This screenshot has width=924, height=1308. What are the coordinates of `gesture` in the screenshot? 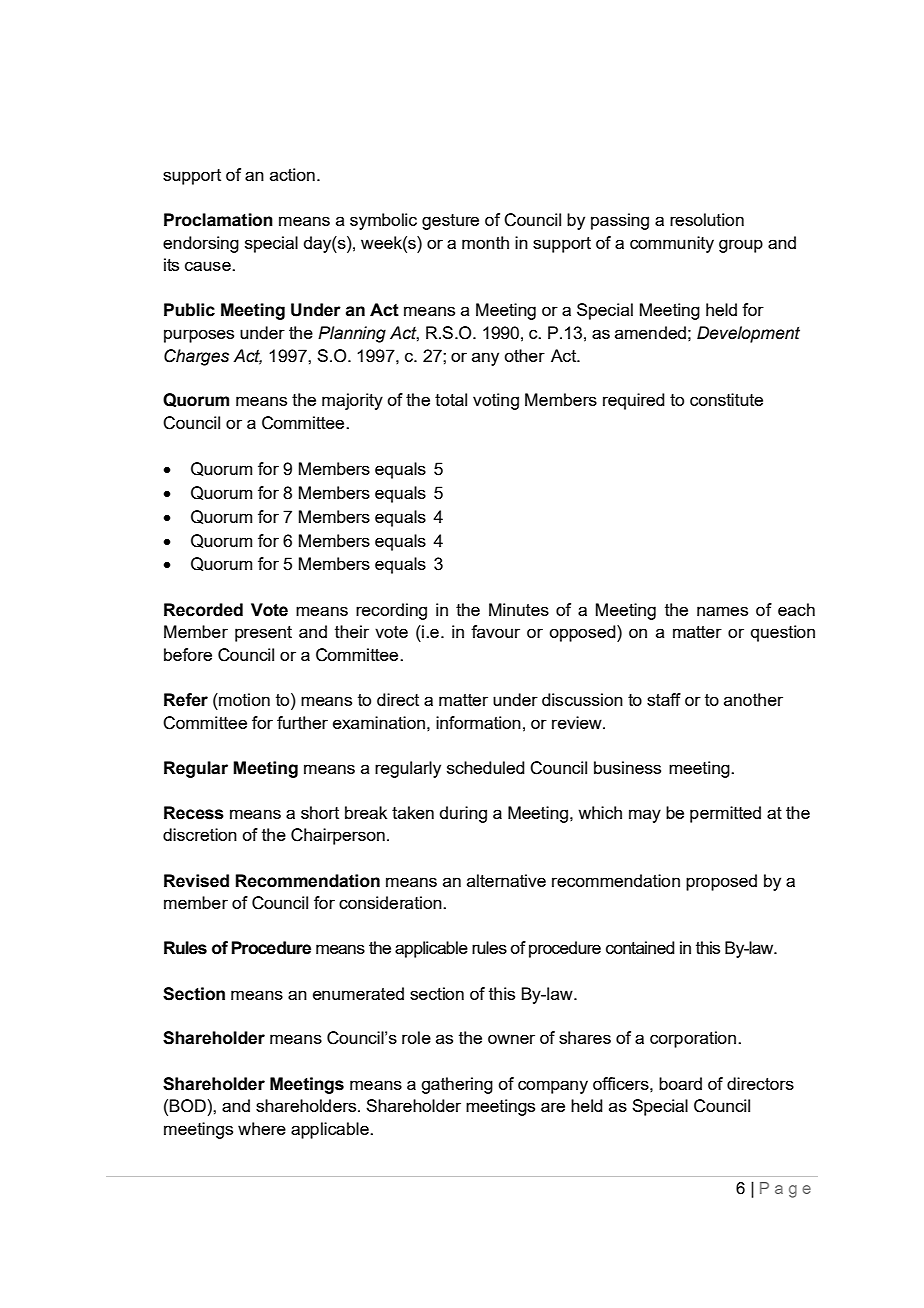 It's located at (450, 222).
